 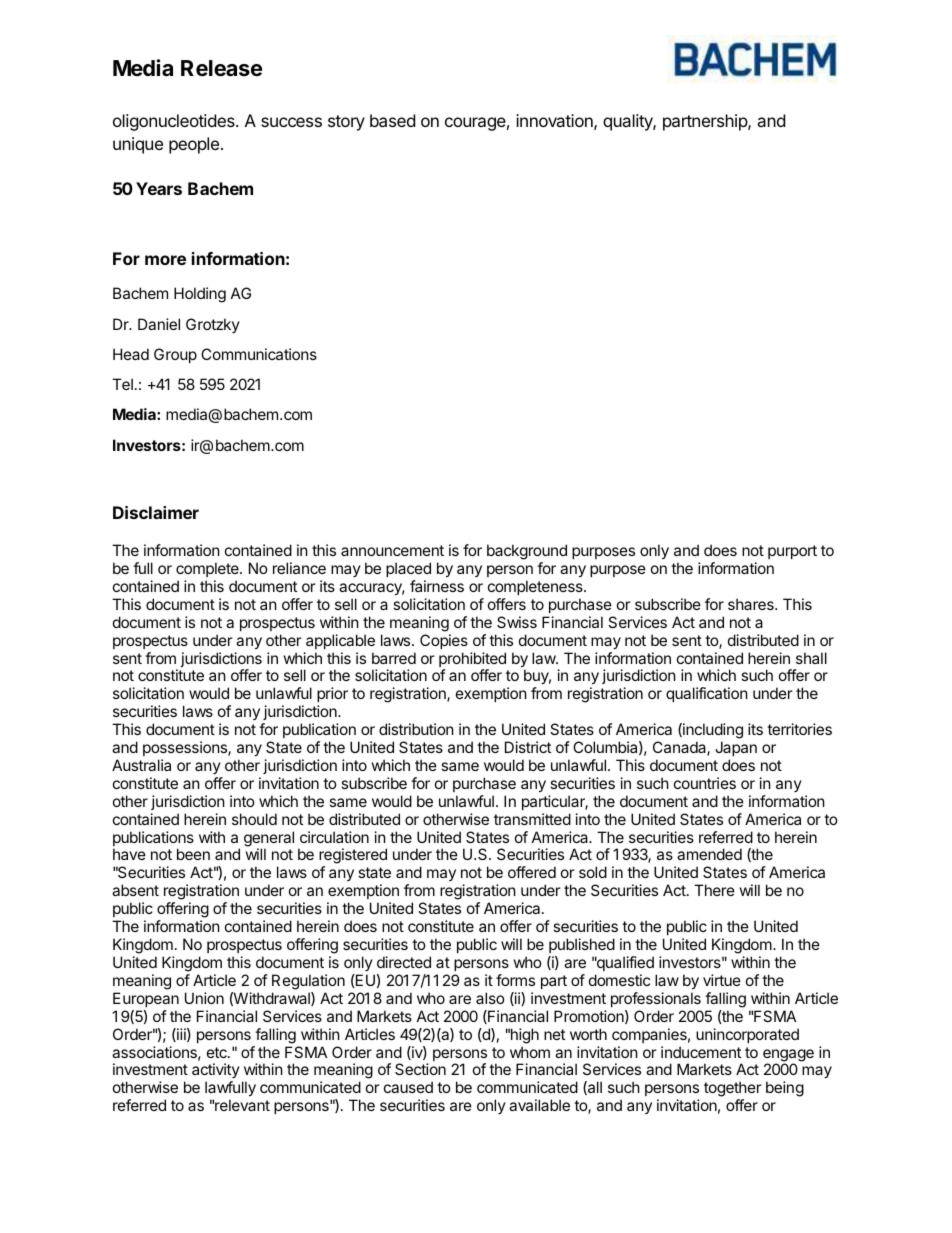 What do you see at coordinates (437, 586) in the image?
I see `fairness` at bounding box center [437, 586].
